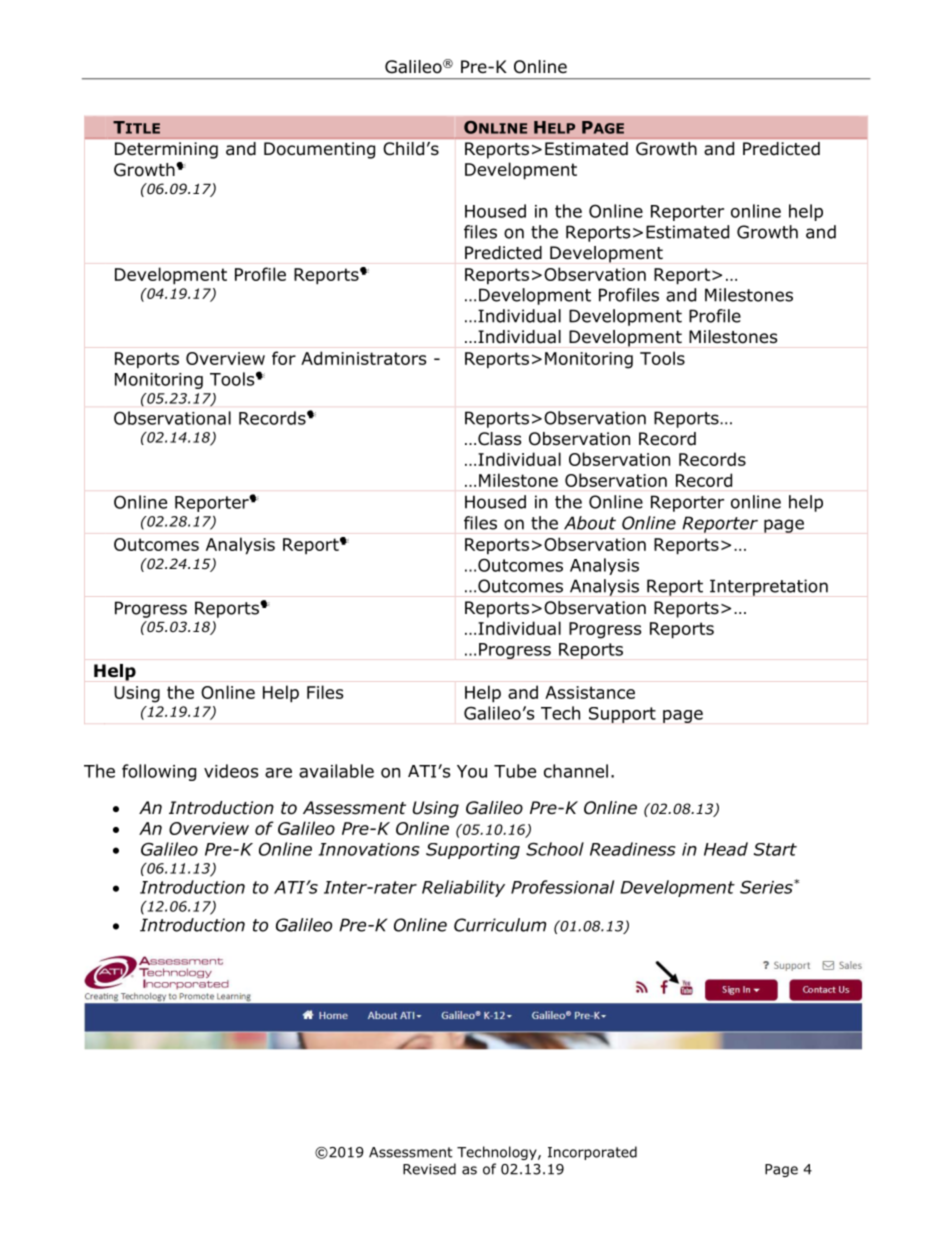  What do you see at coordinates (500, 439) in the page?
I see `Class` at bounding box center [500, 439].
